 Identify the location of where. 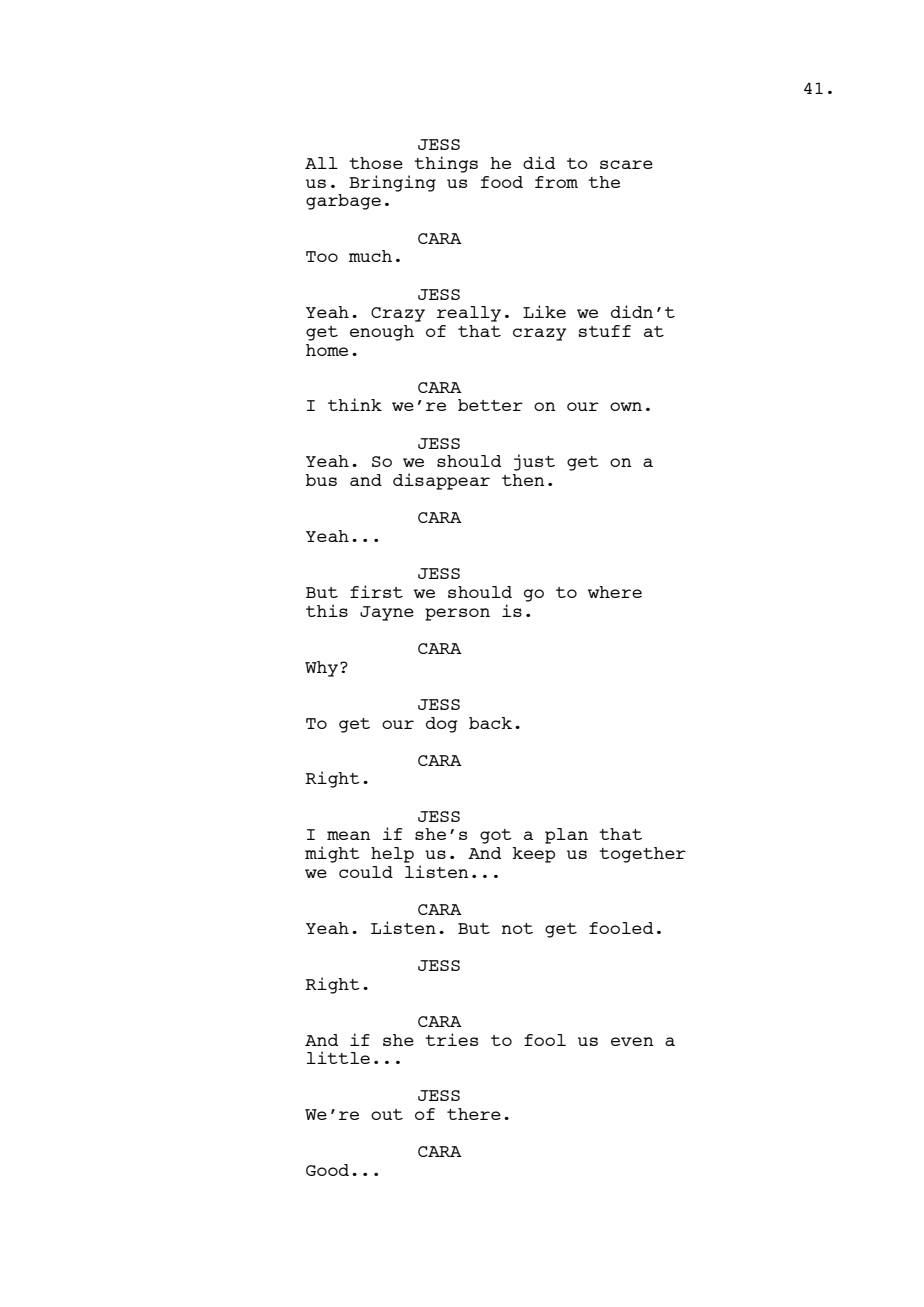
(615, 592).
